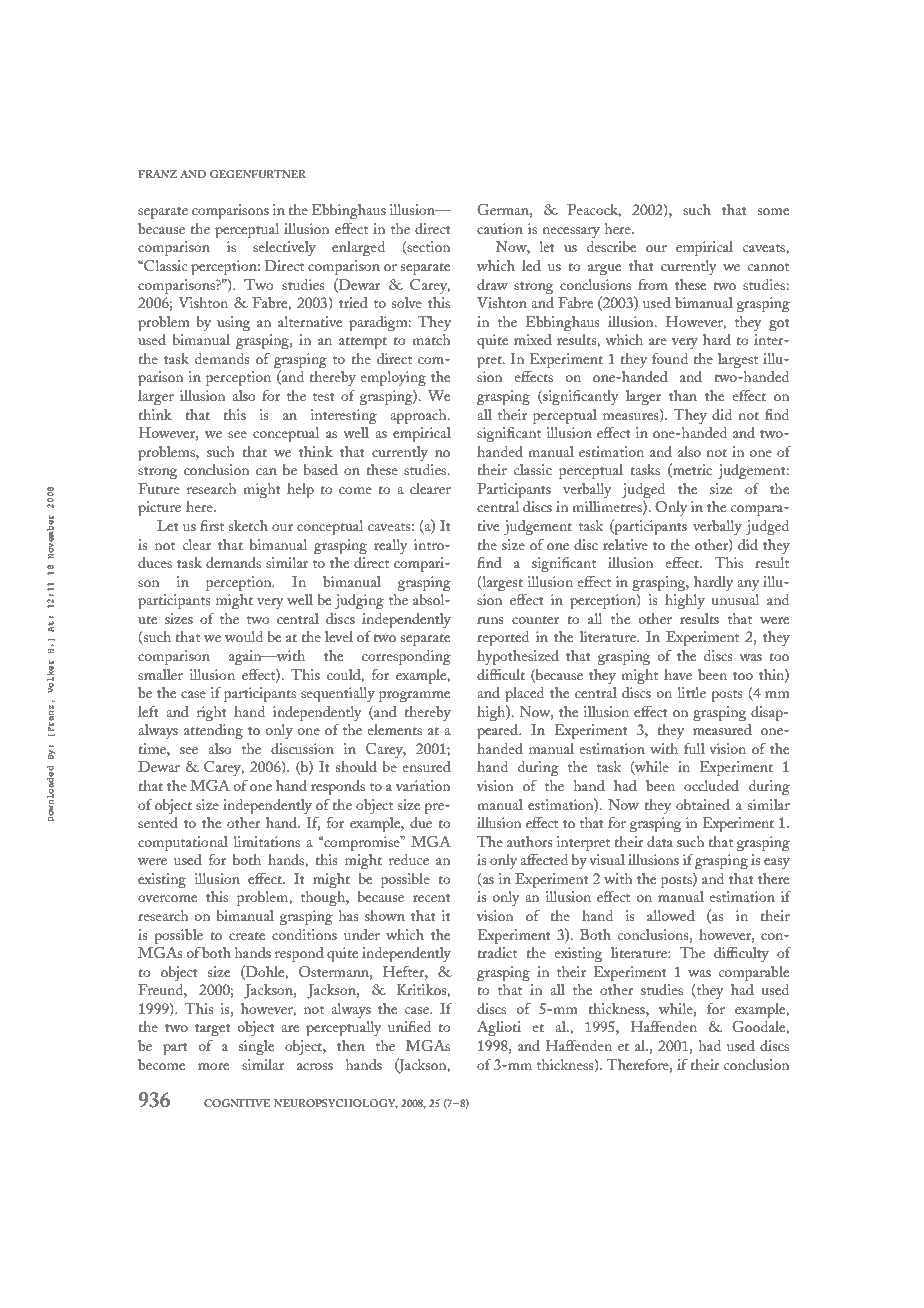  Describe the element at coordinates (409, 1026) in the document. I see `unified` at that location.
